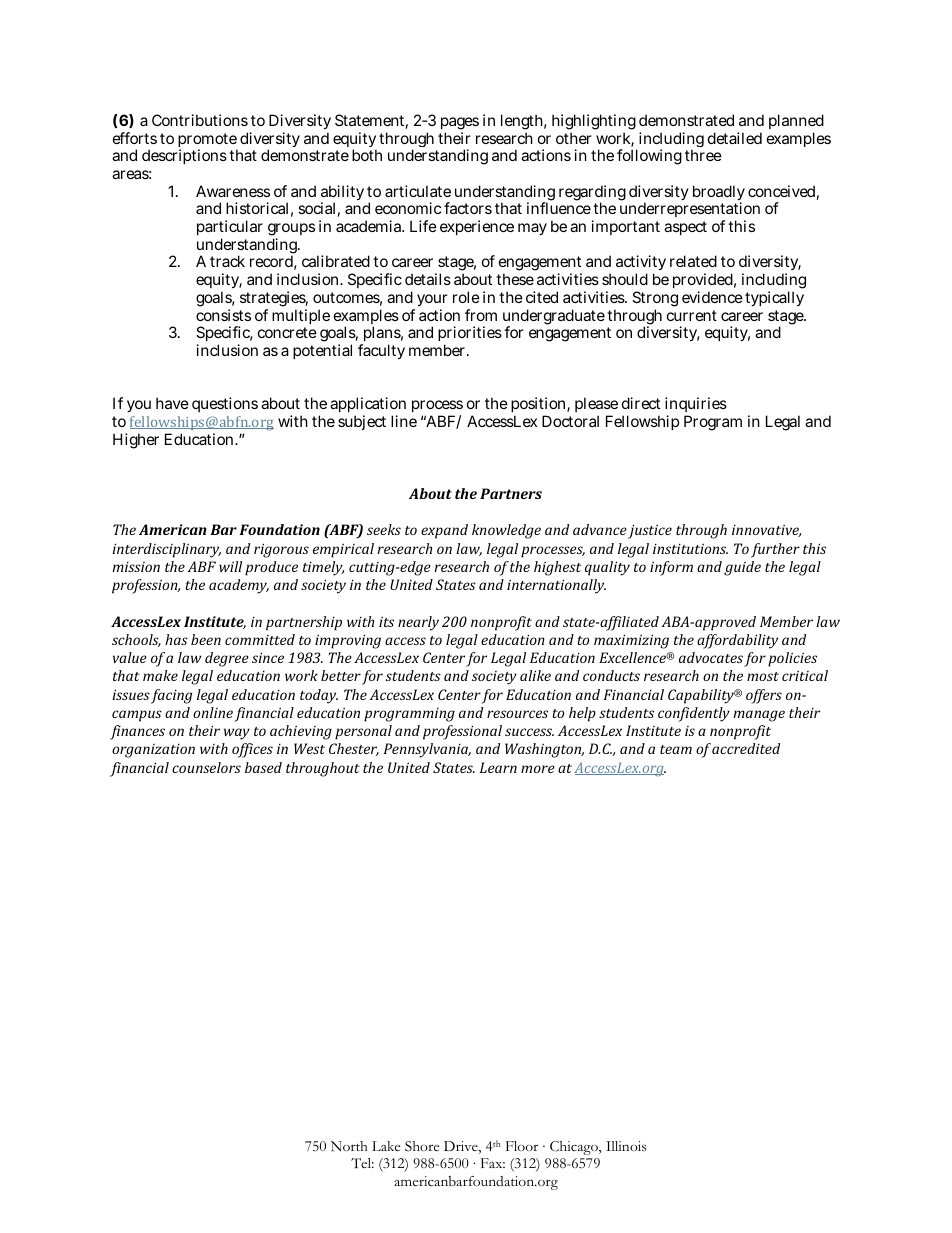 This image has width=952, height=1233. I want to click on nearly, so click(418, 623).
